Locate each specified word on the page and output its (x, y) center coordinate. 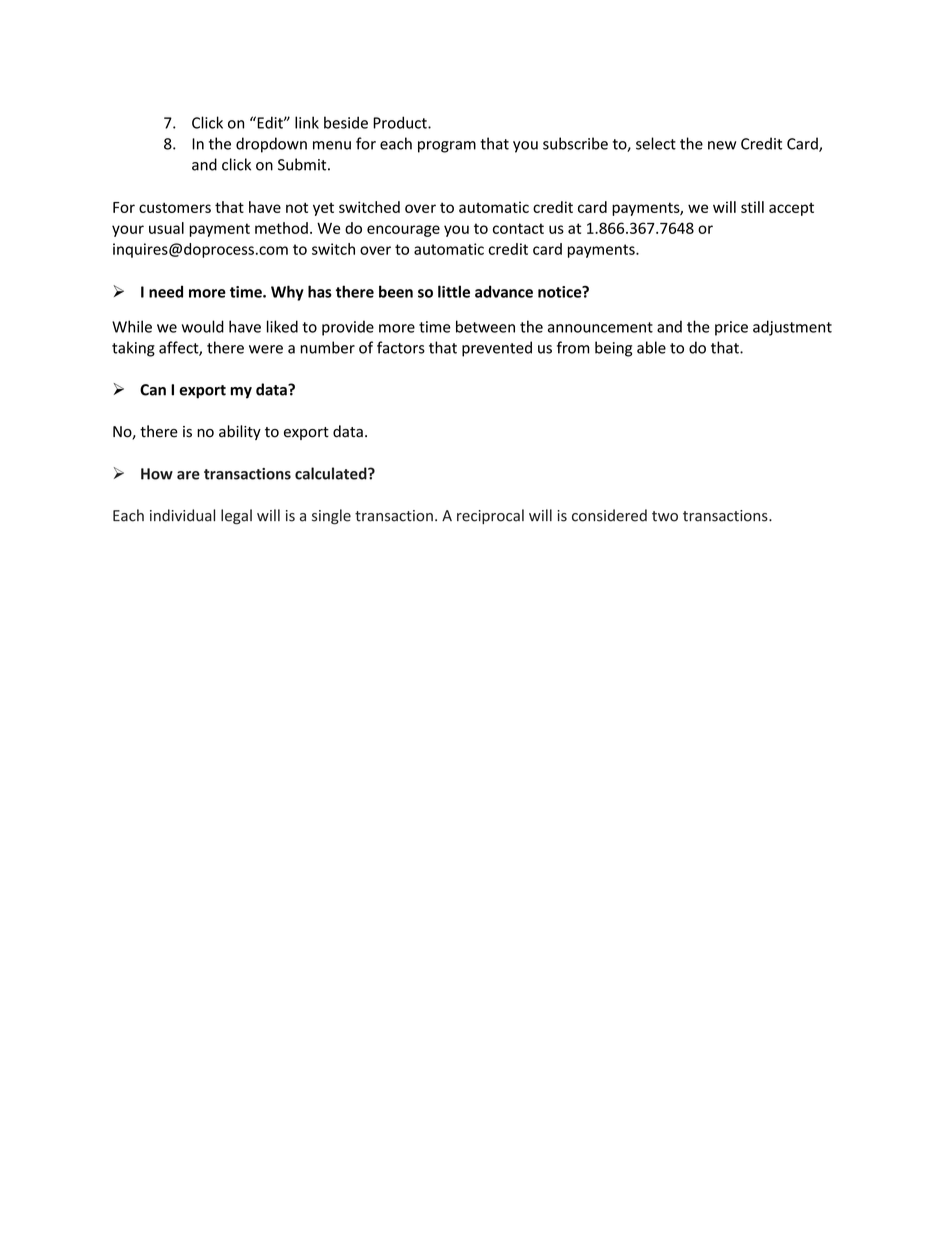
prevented (497, 349)
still (752, 207)
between (485, 326)
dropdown (271, 145)
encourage (403, 231)
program (447, 147)
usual (166, 228)
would (203, 326)
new (722, 145)
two (665, 516)
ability (240, 432)
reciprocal (490, 516)
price (731, 328)
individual (182, 515)
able (651, 347)
